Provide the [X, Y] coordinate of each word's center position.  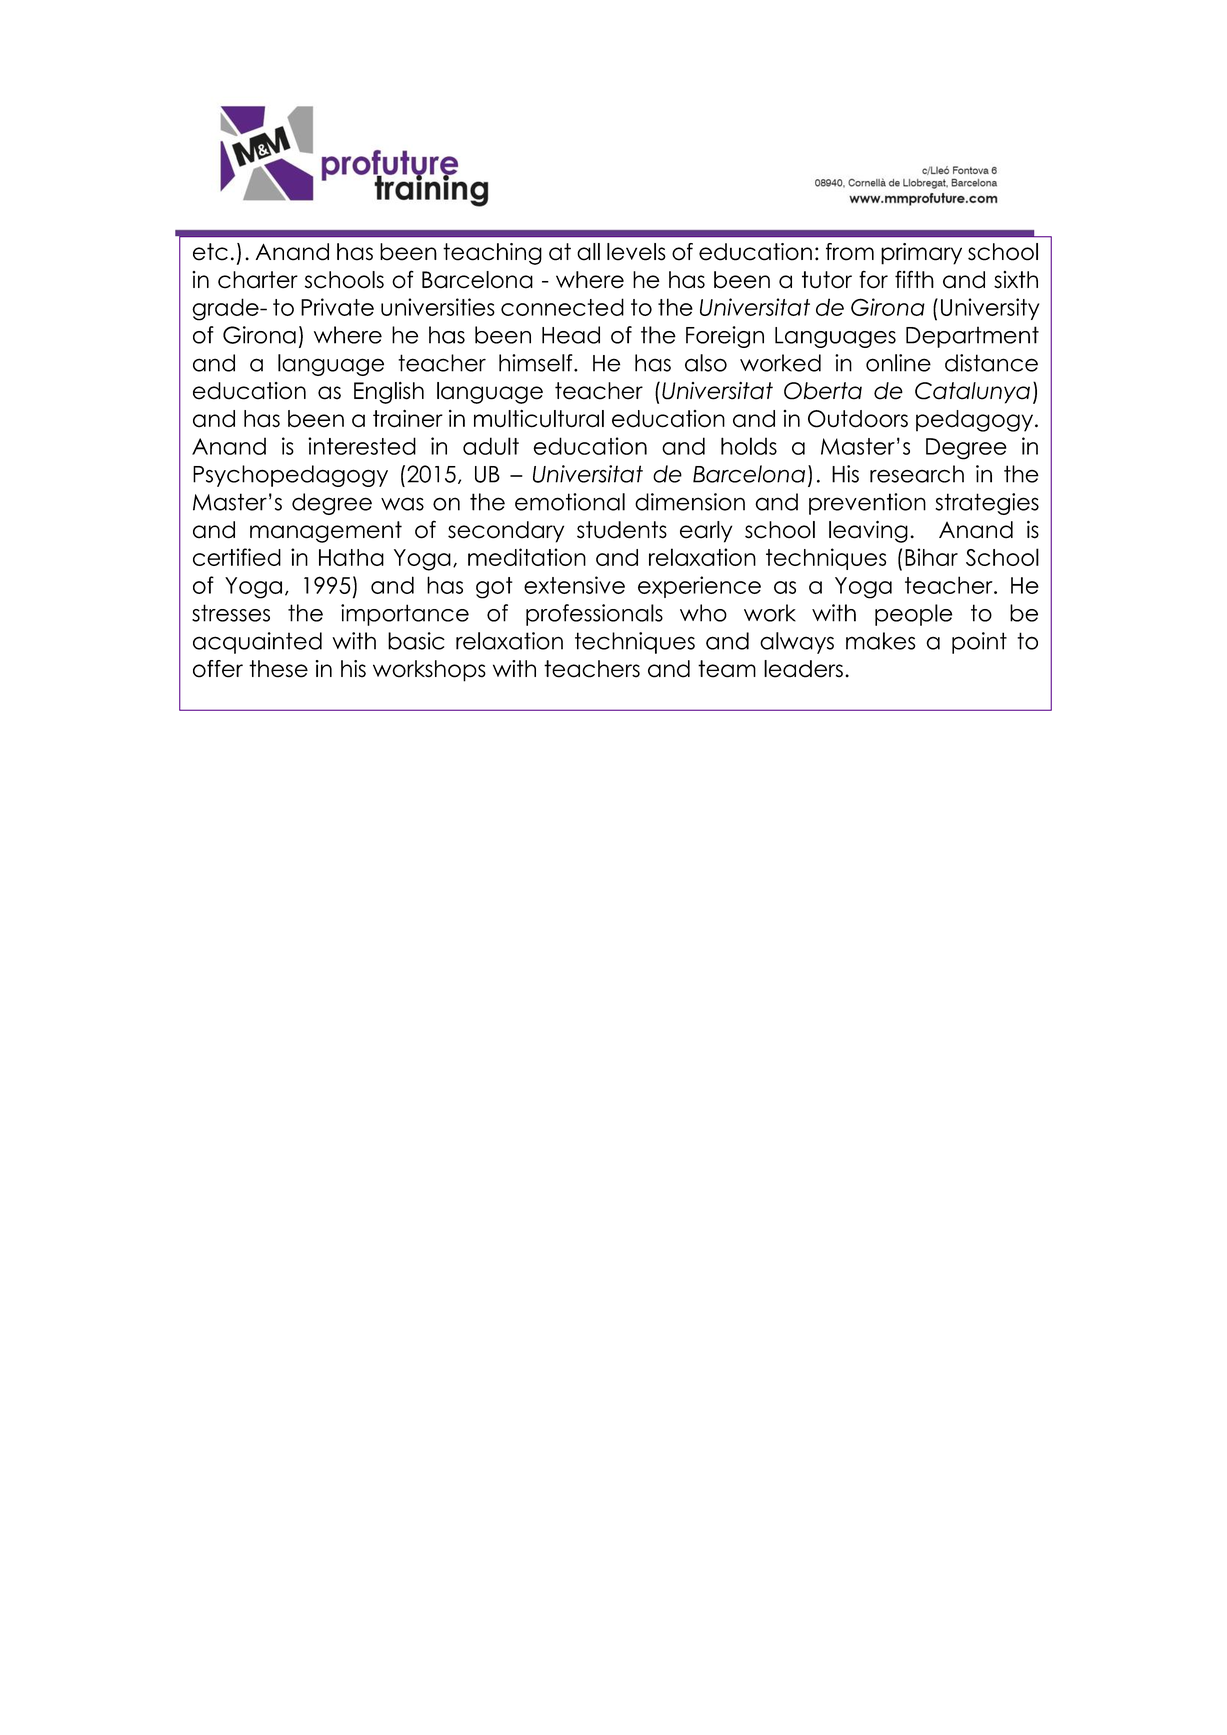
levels [636, 252]
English [389, 393]
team [727, 669]
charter [258, 280]
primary [921, 254]
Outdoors [858, 419]
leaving [868, 531]
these [278, 669]
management [326, 532]
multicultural [539, 418]
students [622, 530]
